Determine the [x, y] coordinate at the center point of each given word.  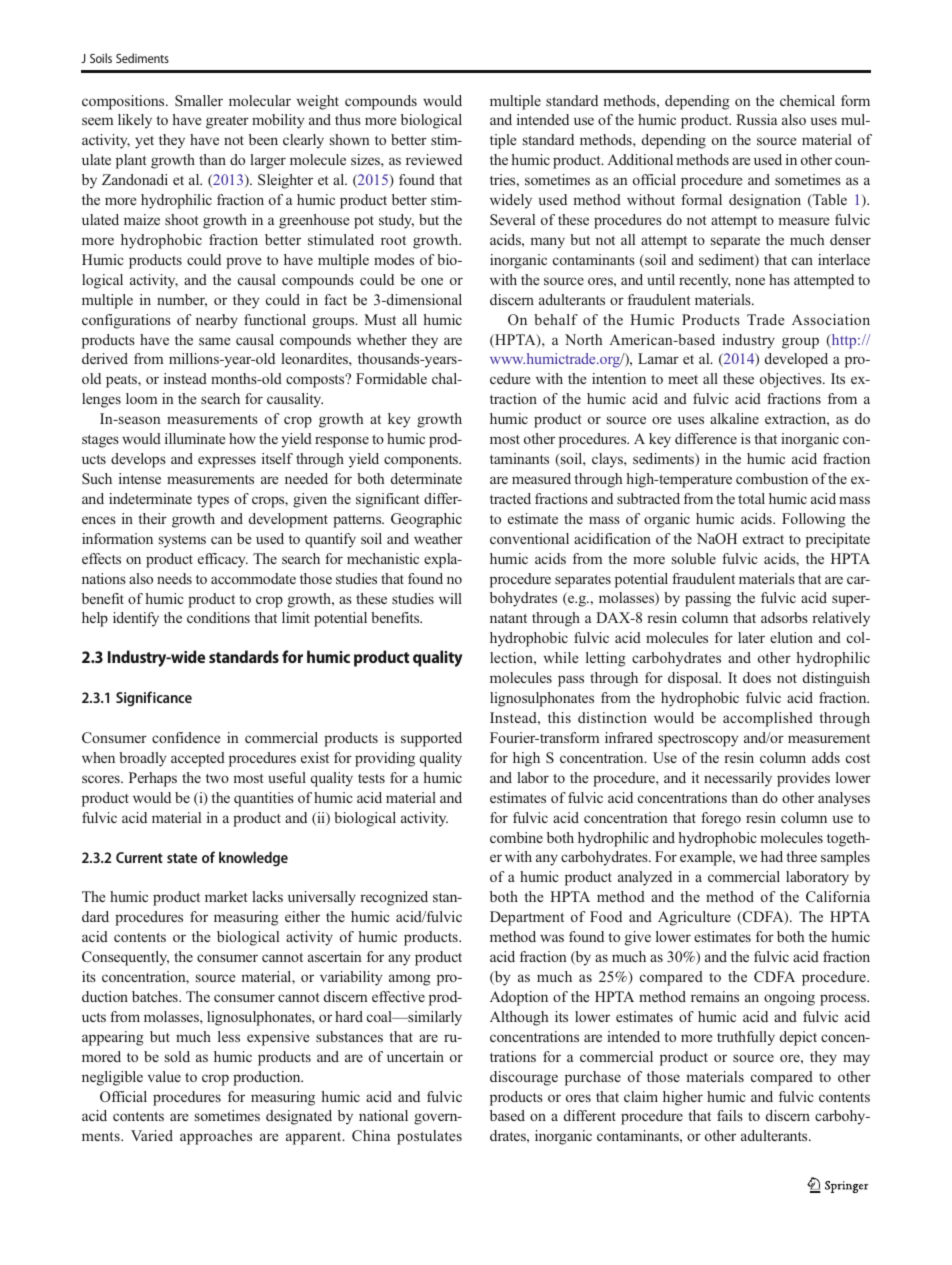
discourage [524, 1078]
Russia [756, 119]
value [164, 1076]
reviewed [434, 159]
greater [227, 122]
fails [730, 1115]
